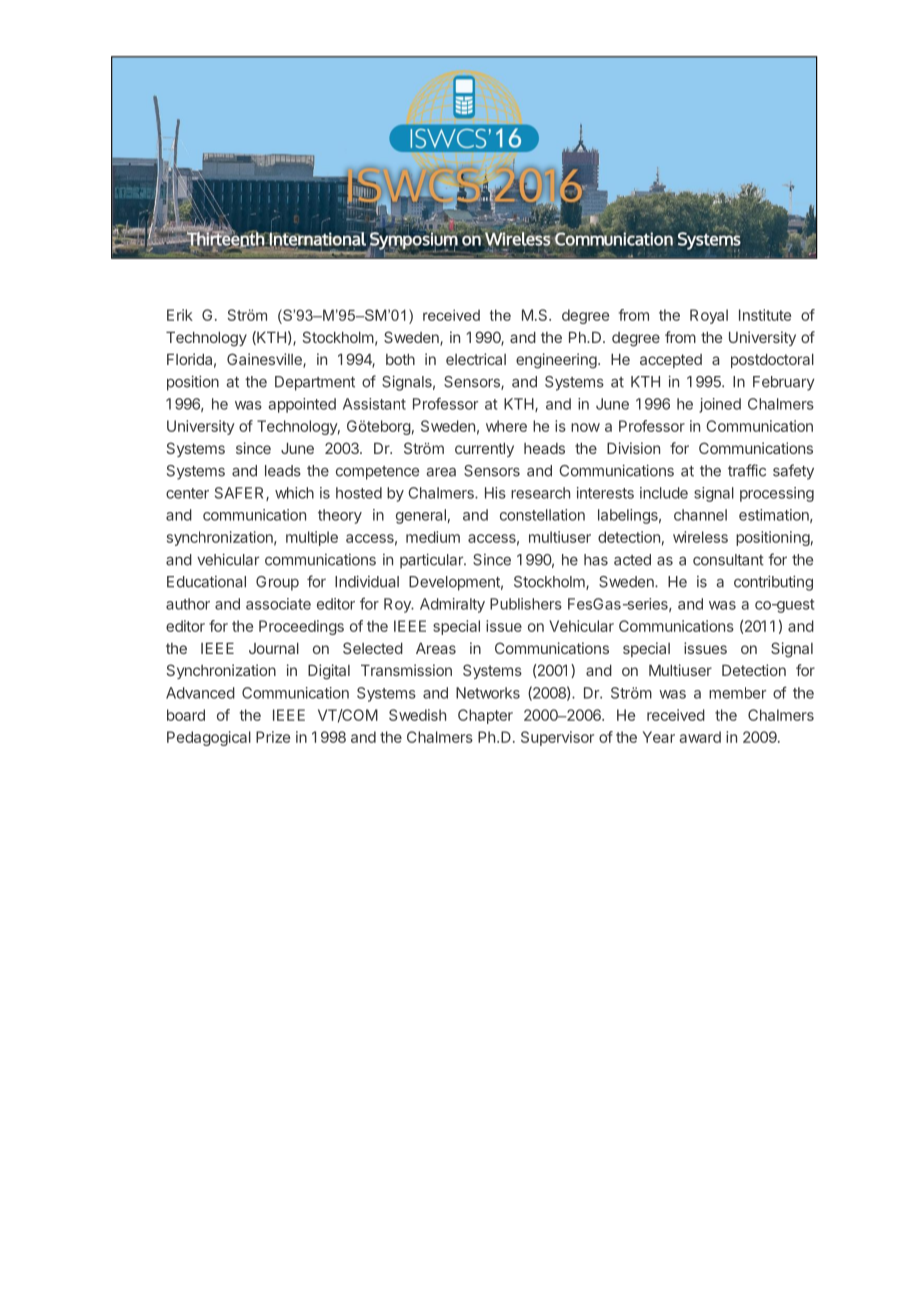 The width and height of the page is (924, 1308). Describe the element at coordinates (700, 737) in the page. I see `award` at that location.
